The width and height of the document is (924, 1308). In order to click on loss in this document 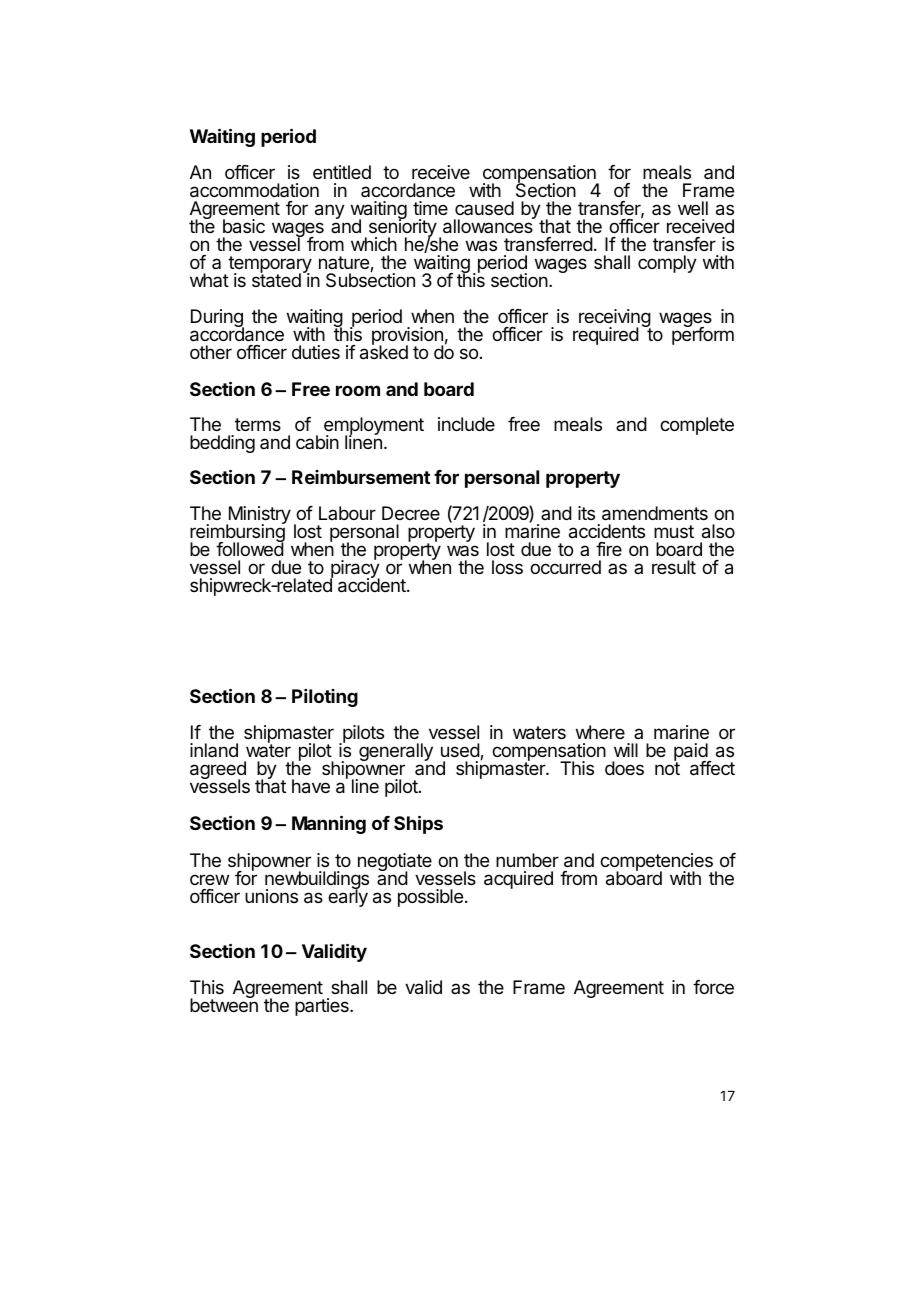, I will do `click(507, 567)`.
